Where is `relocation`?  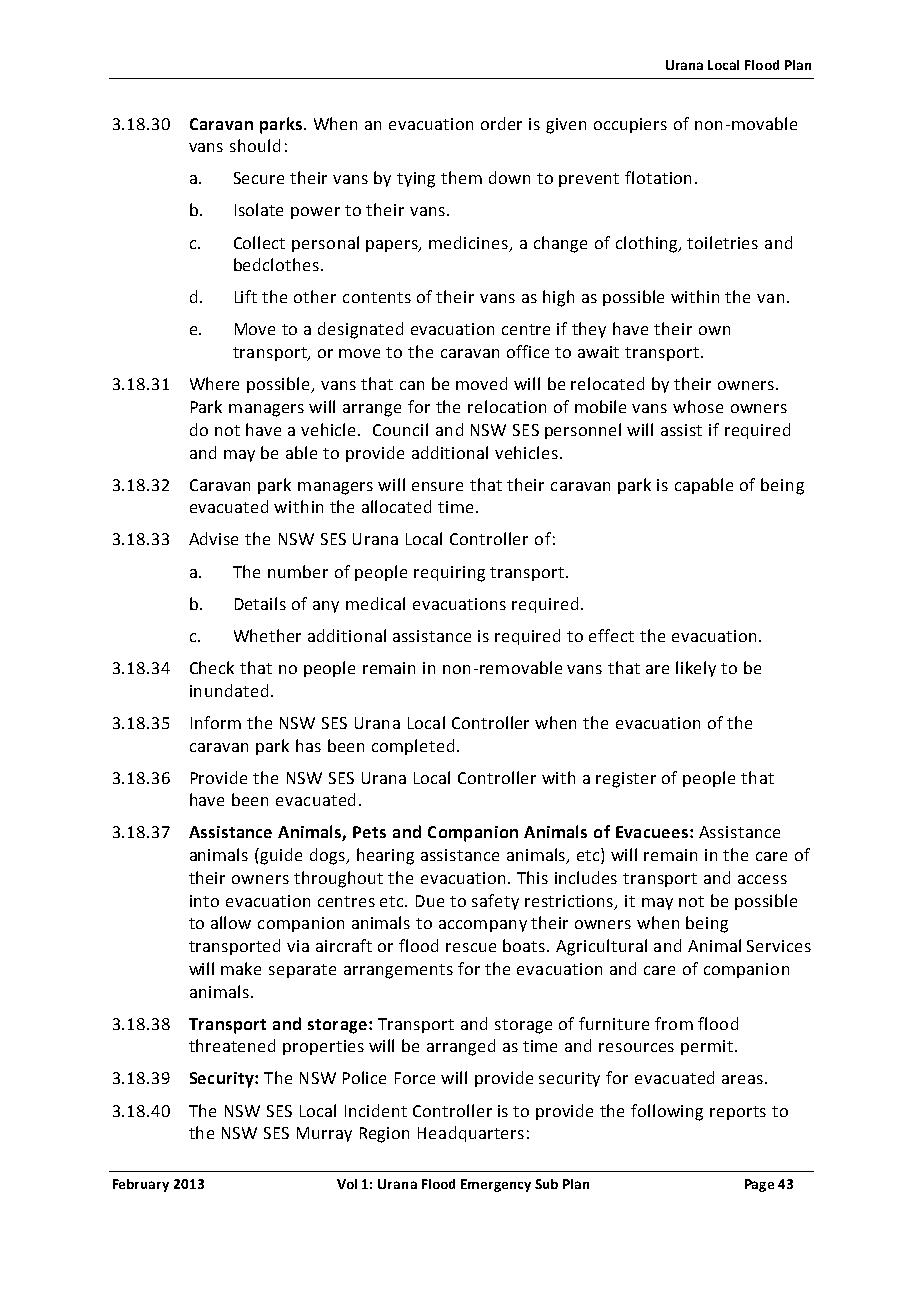 relocation is located at coordinates (507, 406).
